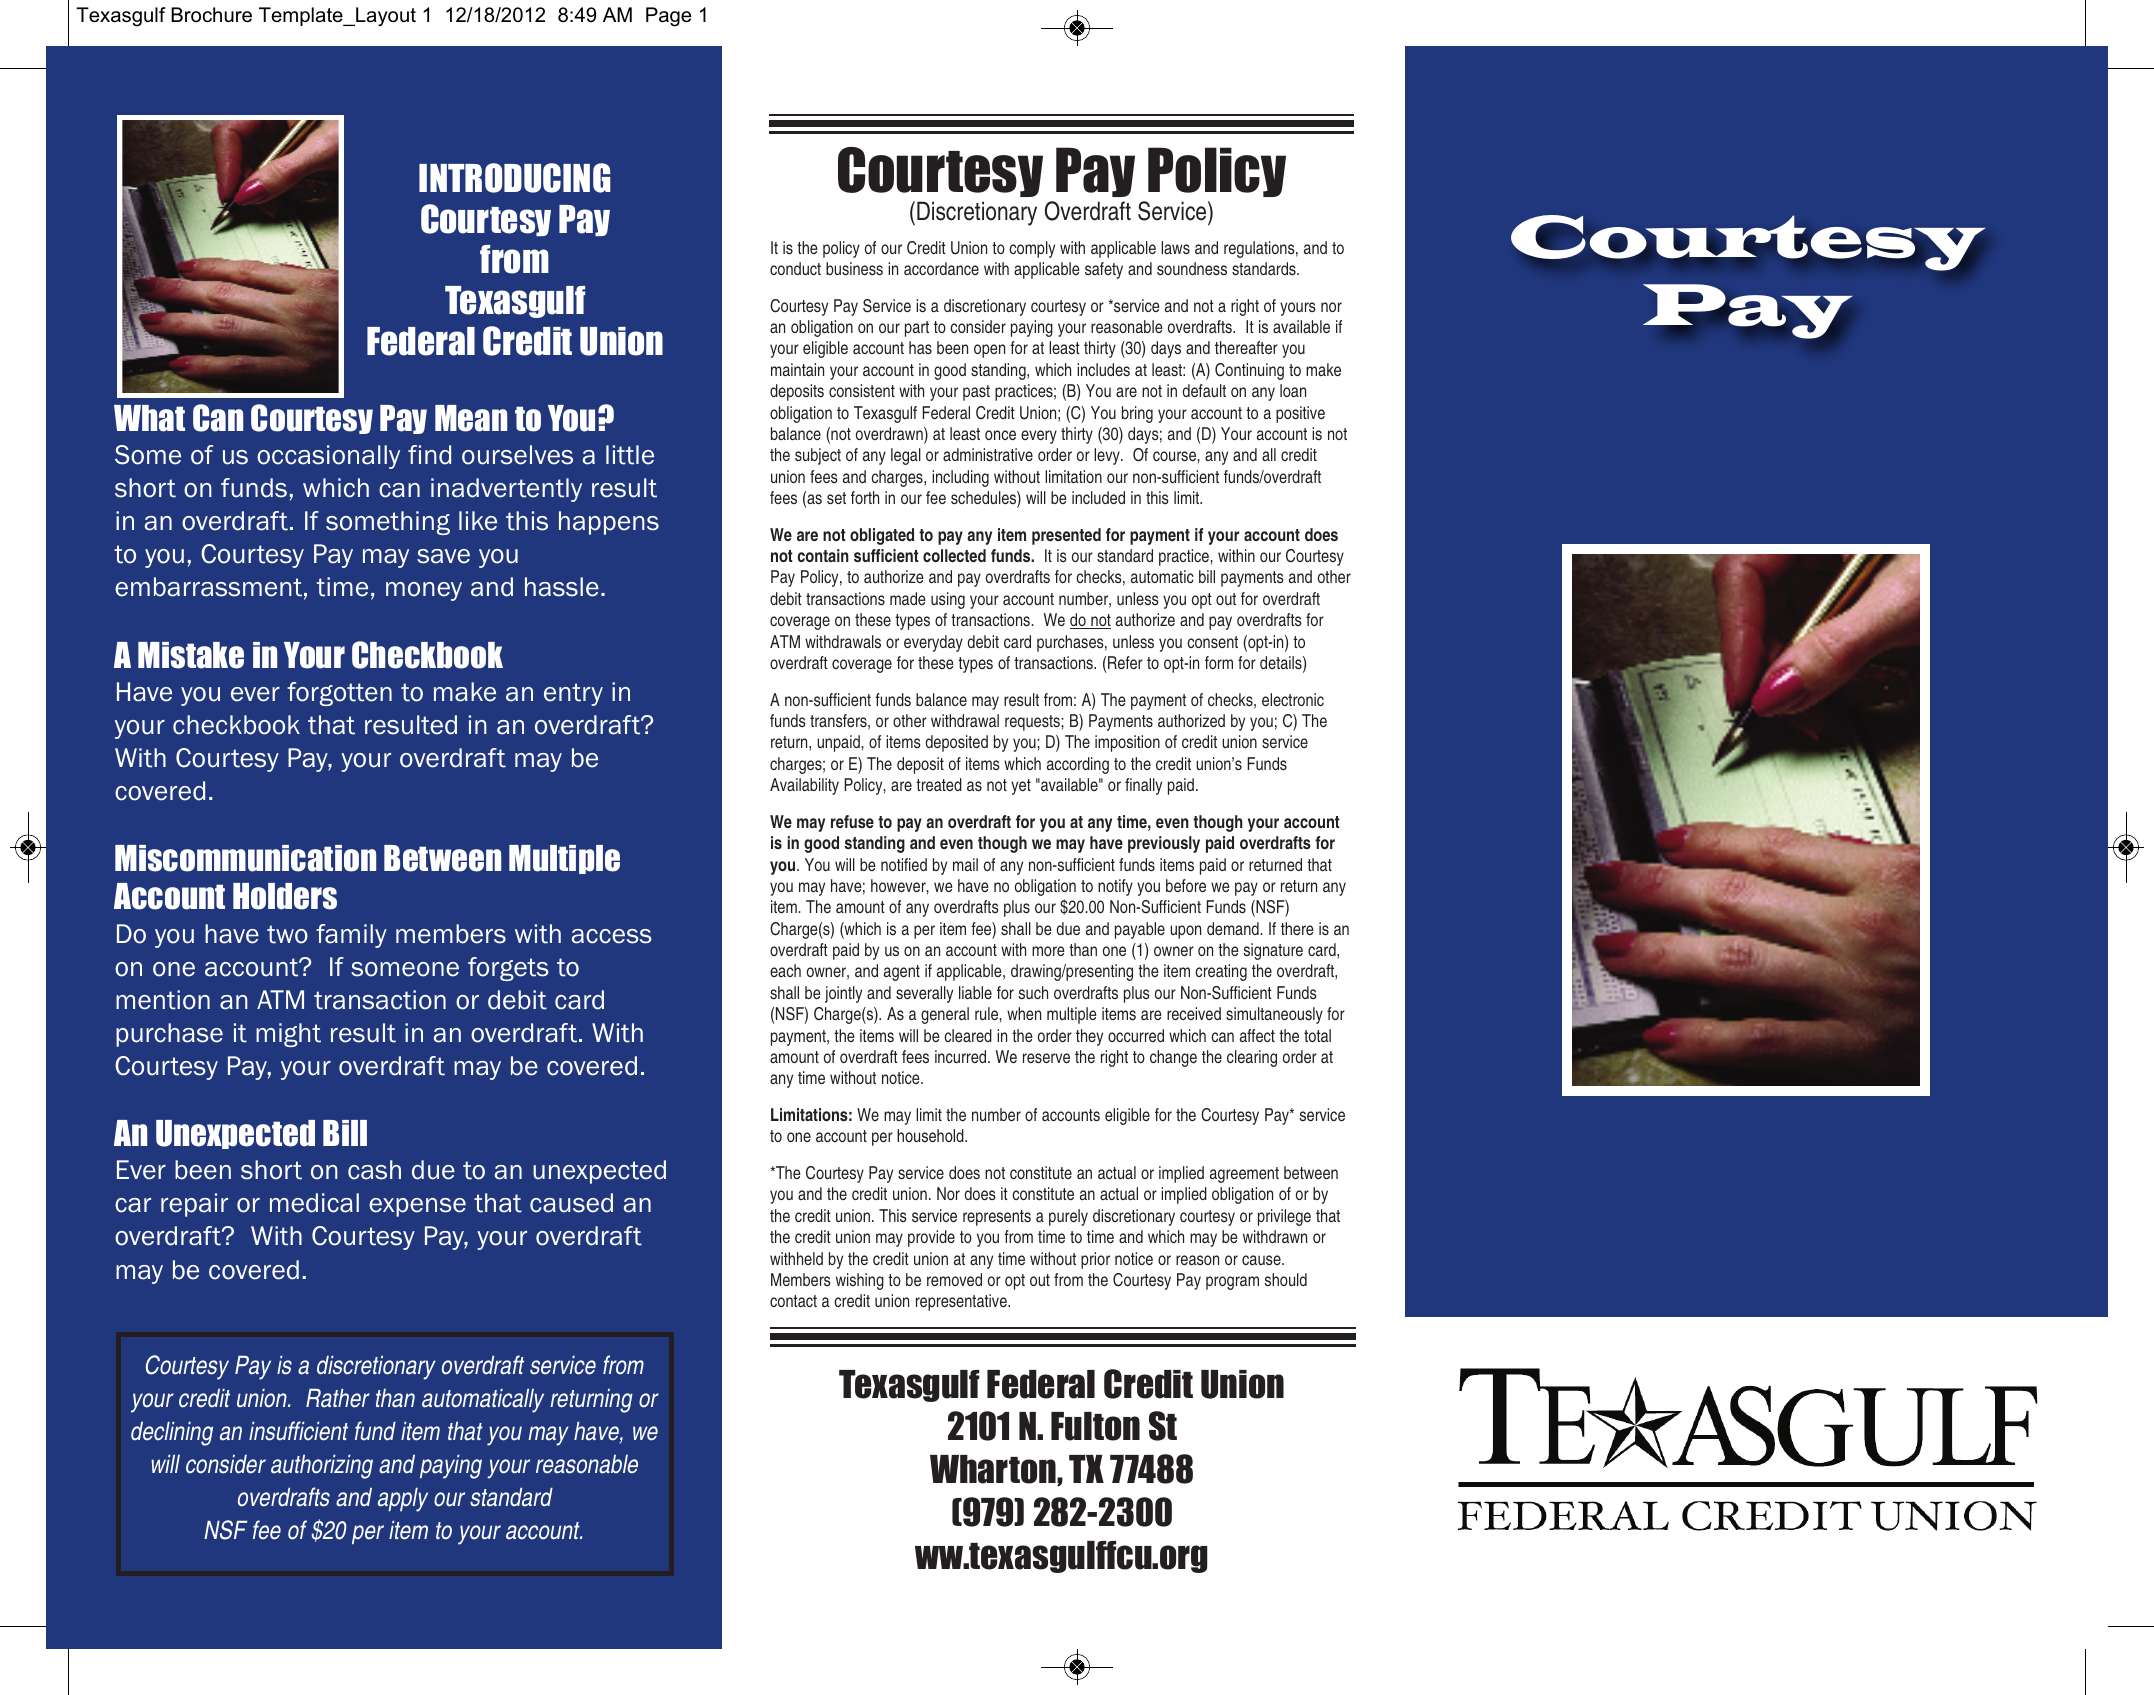 The height and width of the document is (1695, 2154). What do you see at coordinates (514, 178) in the document?
I see `INTRODUCING` at bounding box center [514, 178].
